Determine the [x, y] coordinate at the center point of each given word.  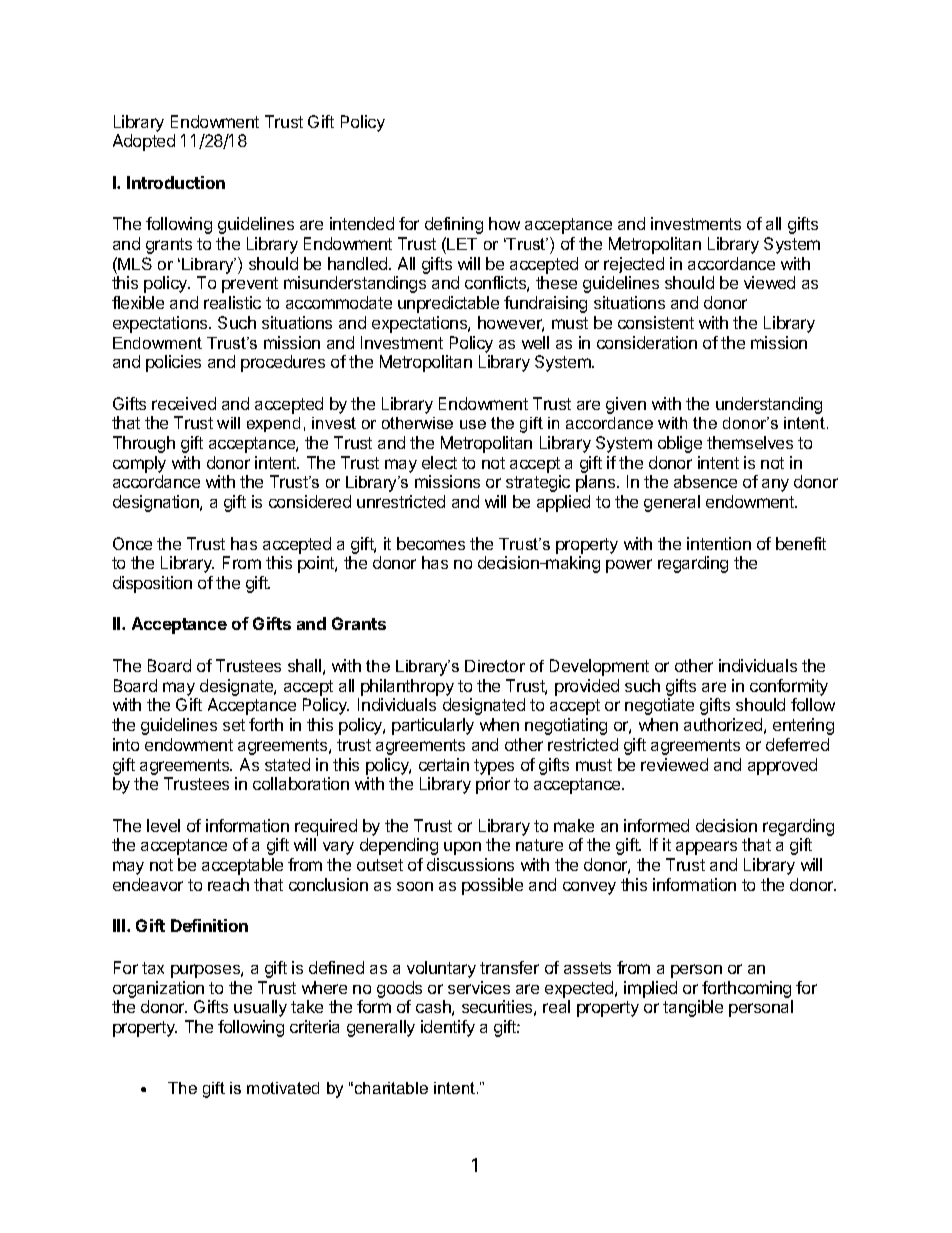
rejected [634, 265]
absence [705, 481]
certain [444, 764]
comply [139, 464]
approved [782, 766]
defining [454, 225]
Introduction [176, 182]
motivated [283, 1088]
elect [439, 462]
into [126, 744]
